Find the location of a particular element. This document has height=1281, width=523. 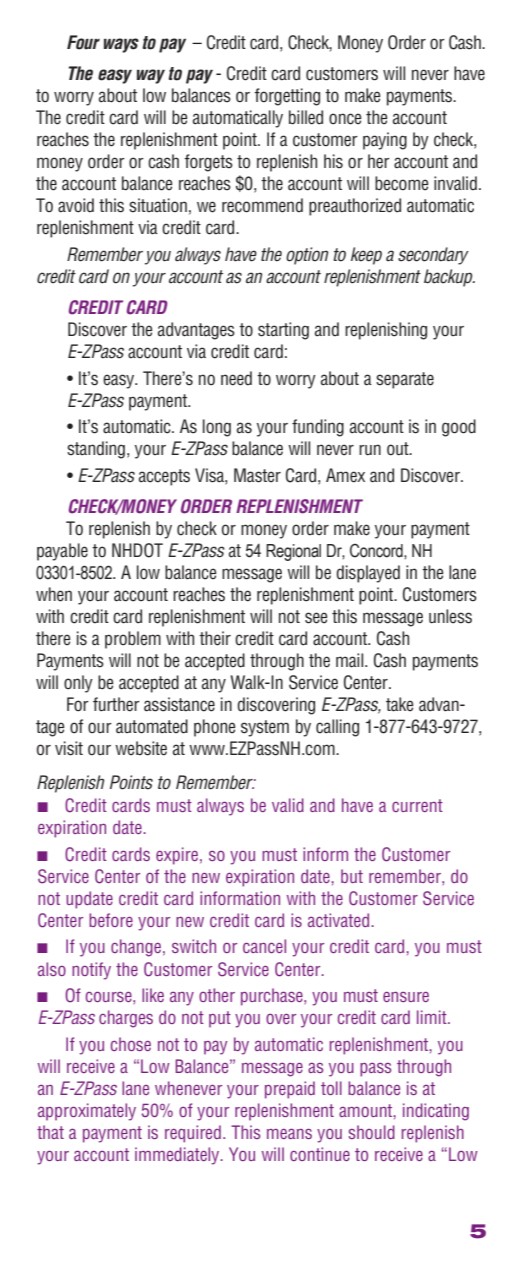

unless is located at coordinates (450, 616).
